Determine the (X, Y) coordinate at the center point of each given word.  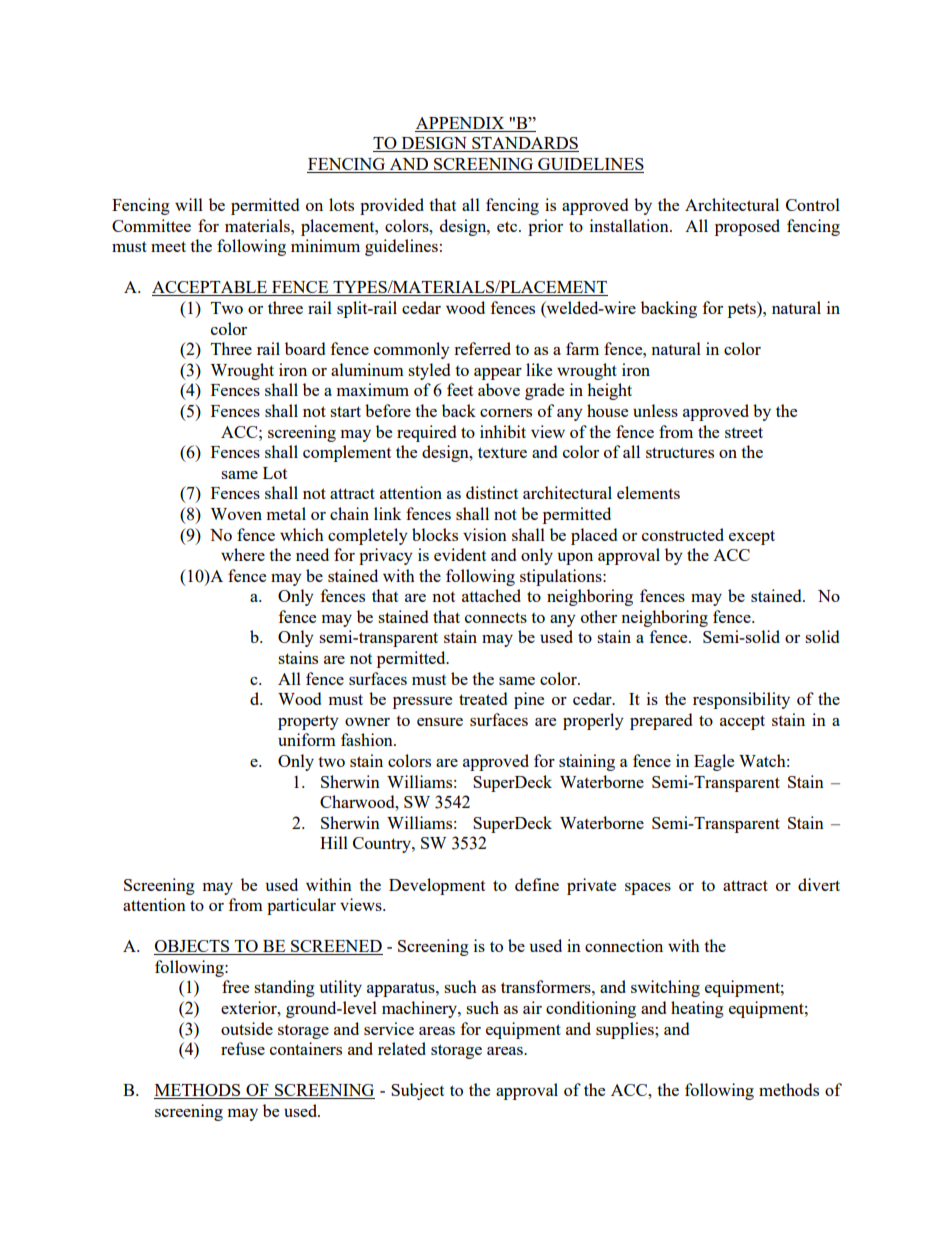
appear (498, 374)
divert (819, 884)
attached (491, 595)
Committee (151, 225)
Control (813, 204)
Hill (334, 842)
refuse (243, 1048)
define (537, 884)
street (744, 432)
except (752, 537)
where (243, 554)
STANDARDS (524, 144)
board (305, 348)
